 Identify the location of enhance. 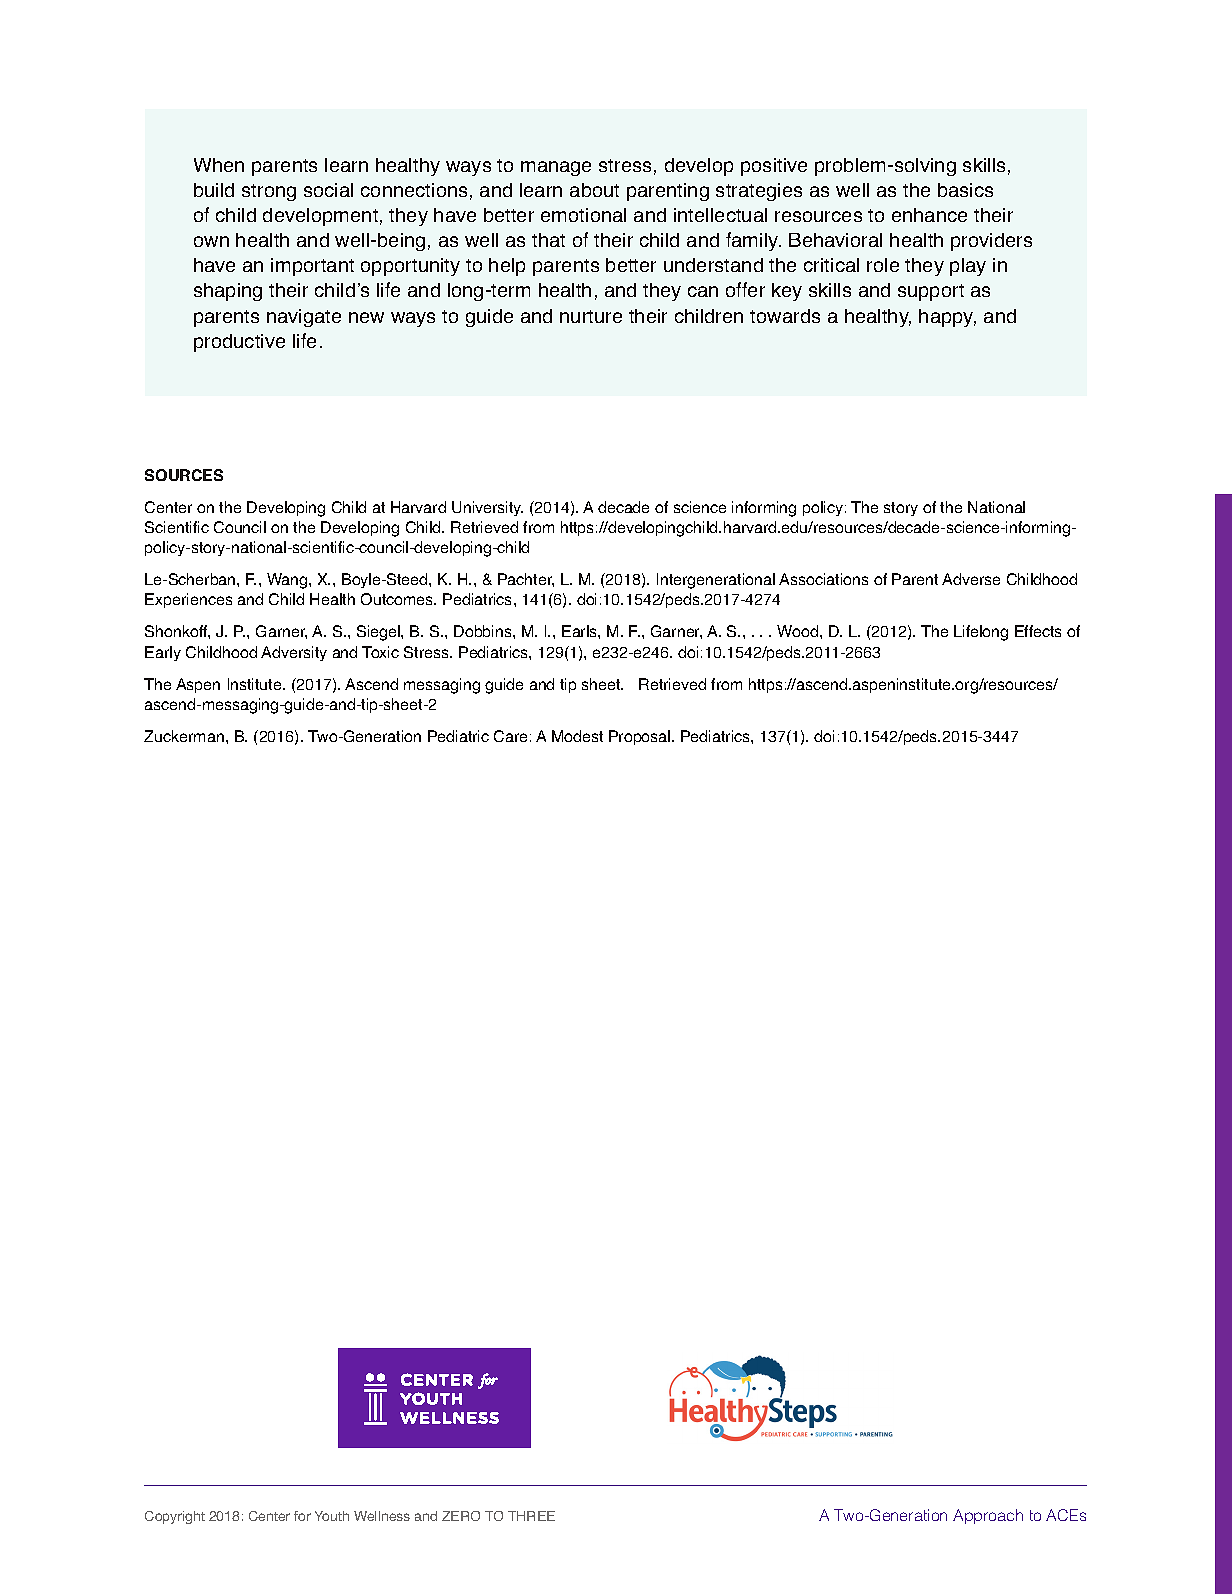
(929, 215).
